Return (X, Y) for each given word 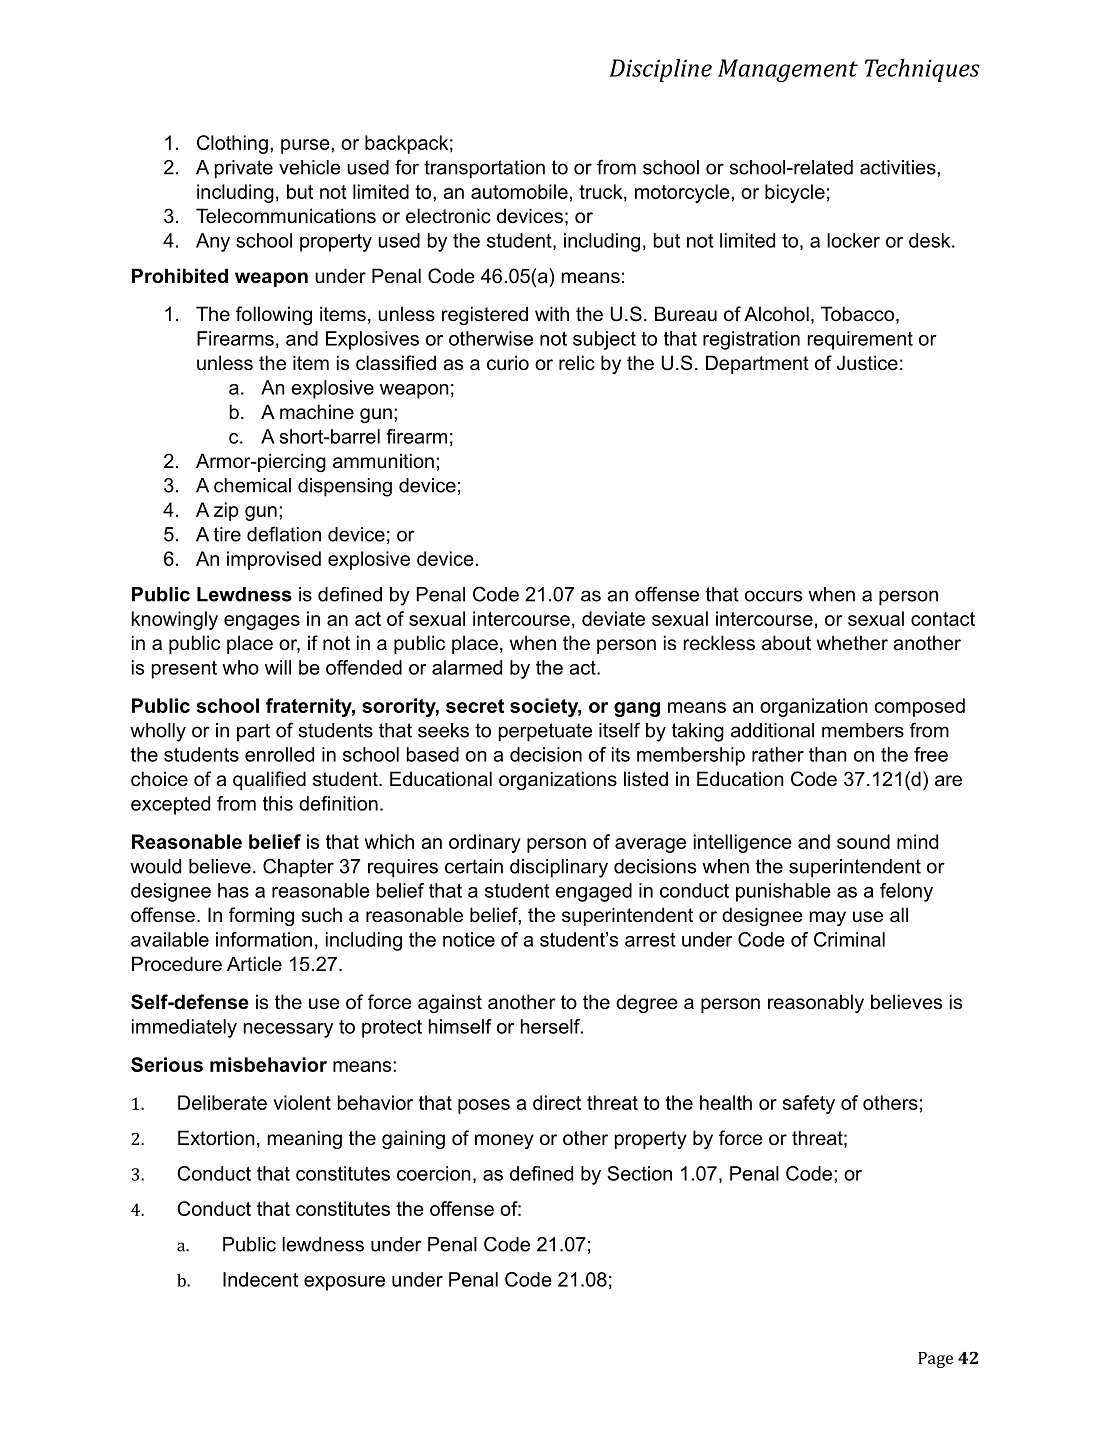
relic (577, 363)
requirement (860, 340)
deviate (613, 618)
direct (557, 1102)
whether (852, 643)
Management (788, 70)
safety (809, 1104)
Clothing (232, 144)
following (274, 315)
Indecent (260, 1279)
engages (262, 622)
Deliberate (222, 1102)
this (278, 803)
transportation (484, 169)
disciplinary (559, 868)
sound (863, 841)
